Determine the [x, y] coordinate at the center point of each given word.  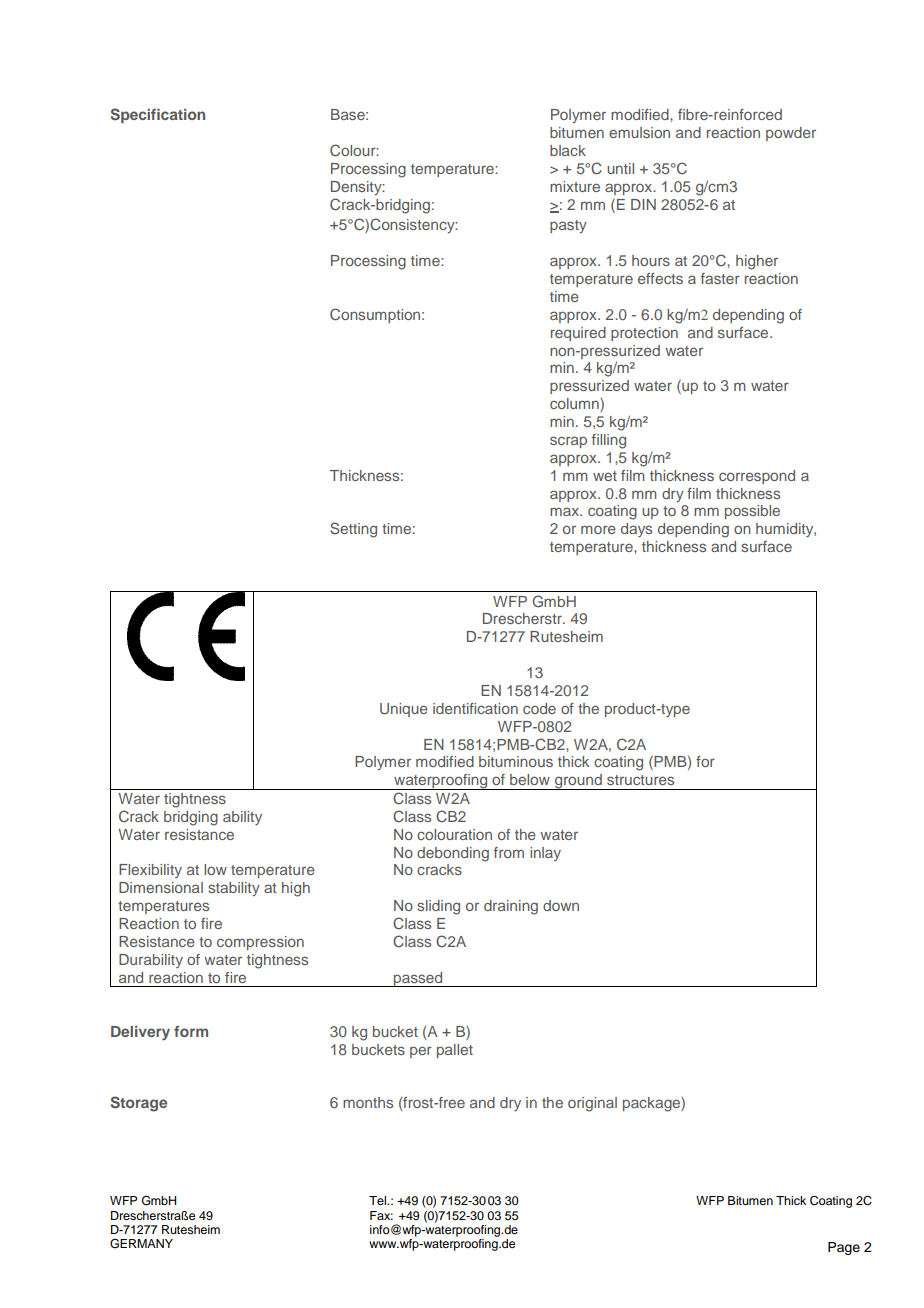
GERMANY [141, 1244]
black [568, 150]
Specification [158, 115]
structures [640, 780]
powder [791, 134]
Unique [404, 710]
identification [475, 708]
